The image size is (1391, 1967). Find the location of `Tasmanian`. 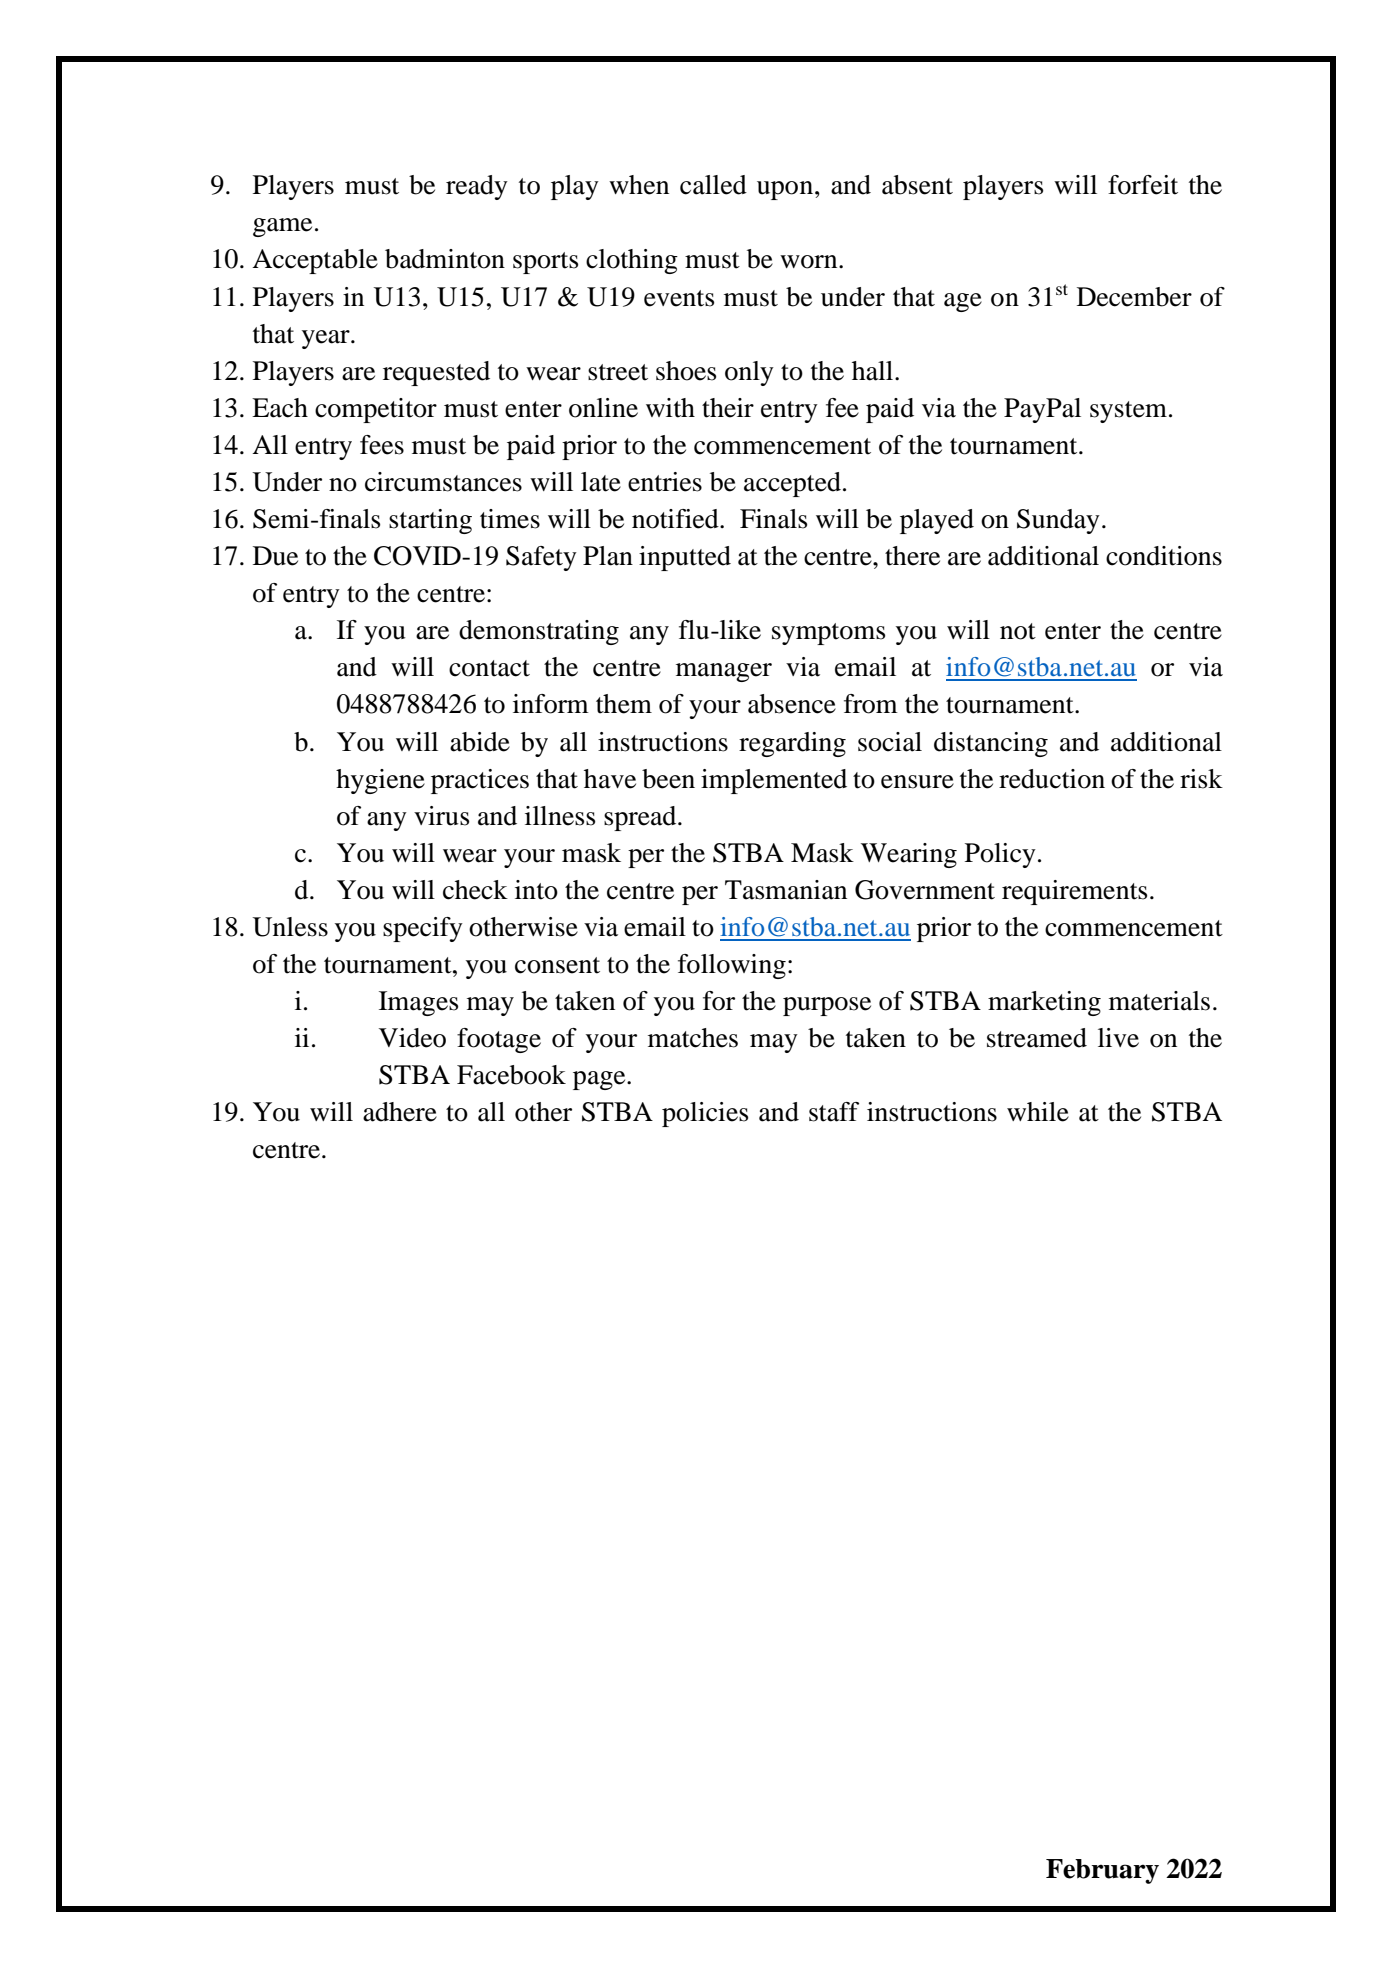

Tasmanian is located at coordinates (786, 890).
